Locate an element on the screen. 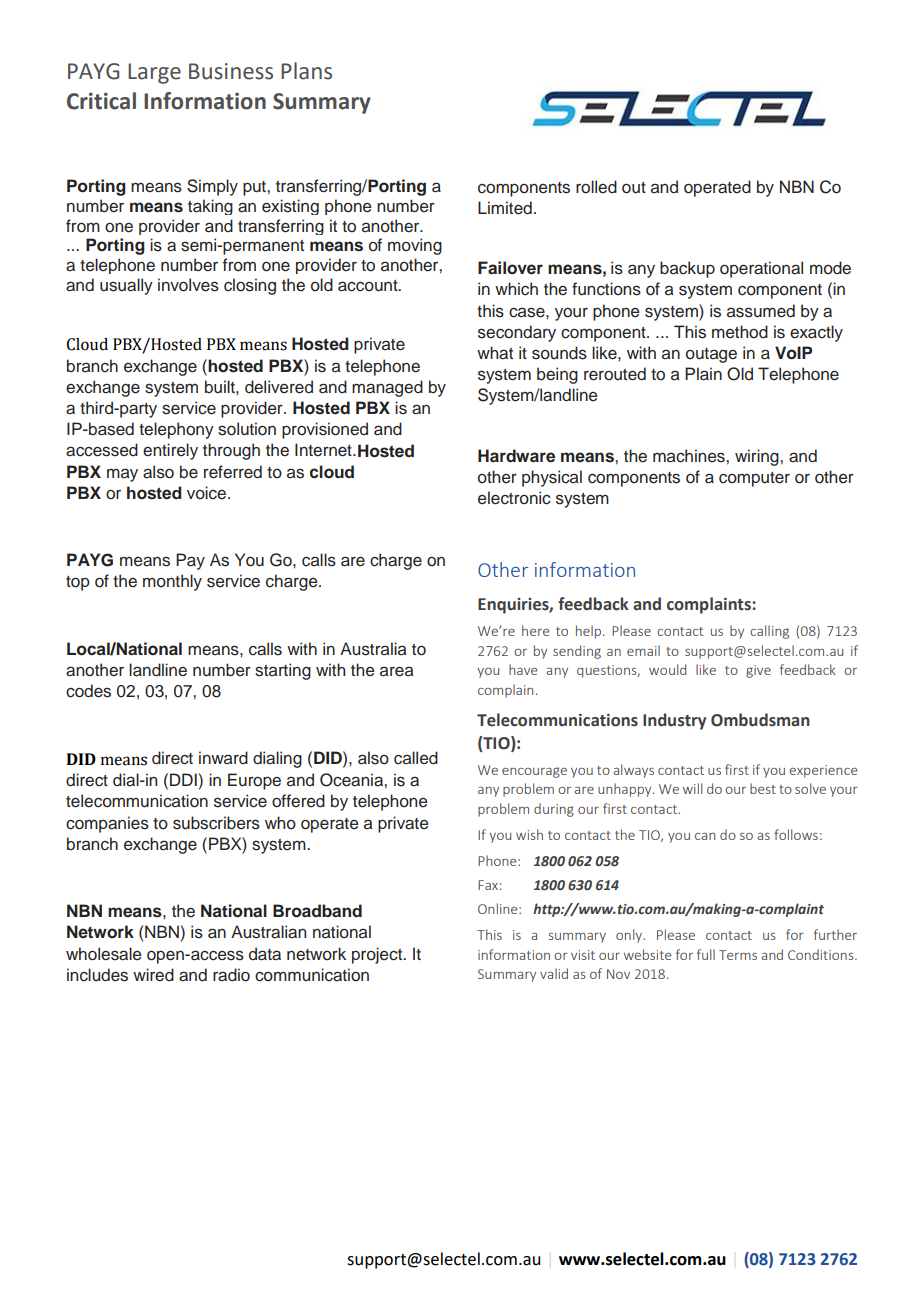 The width and height of the screenshot is (924, 1307). Plans is located at coordinates (306, 71).
